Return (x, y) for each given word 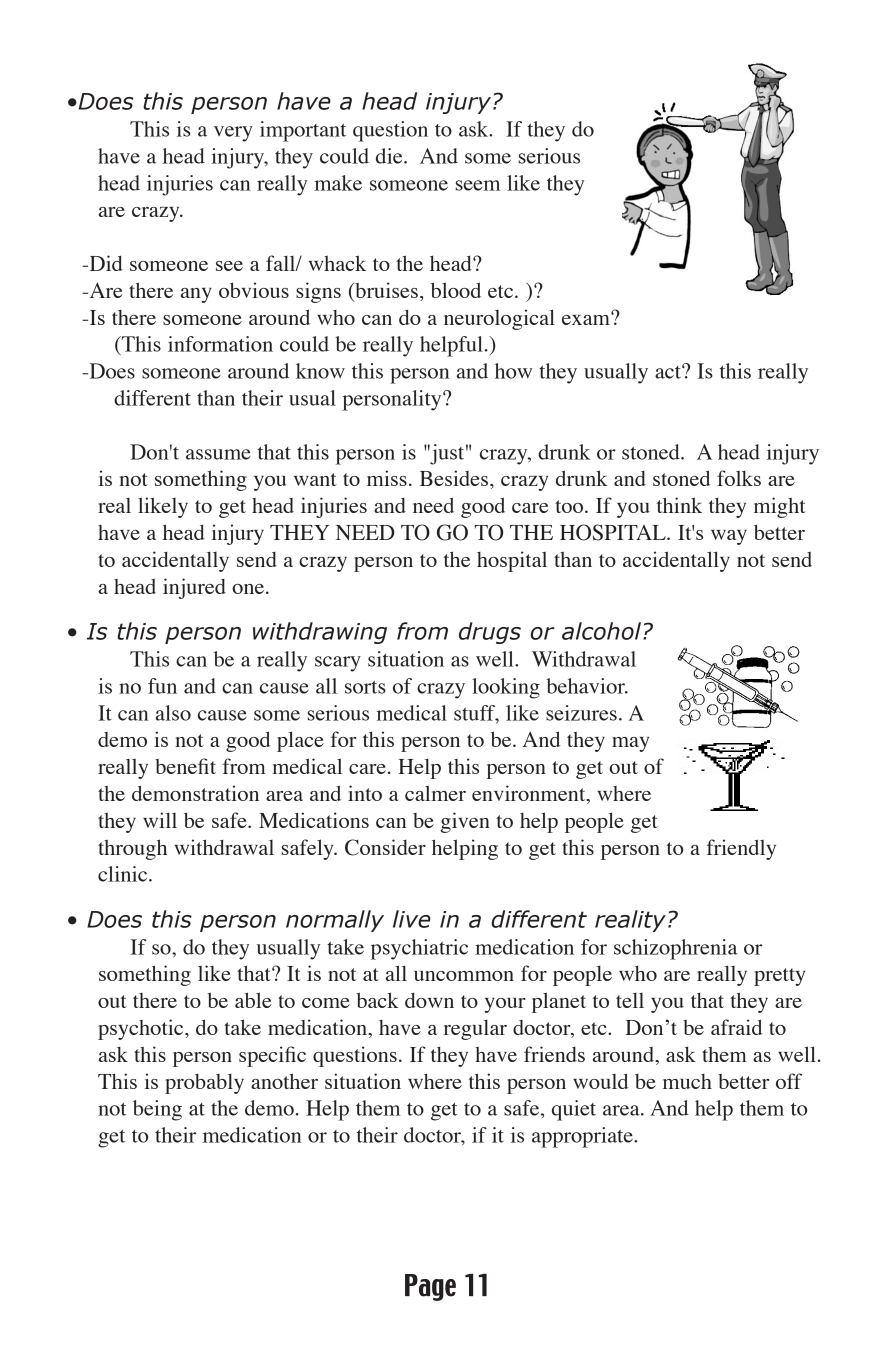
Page (430, 1287)
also (173, 713)
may (630, 744)
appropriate (583, 1137)
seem (478, 185)
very (233, 134)
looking (506, 688)
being (157, 1110)
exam (587, 318)
